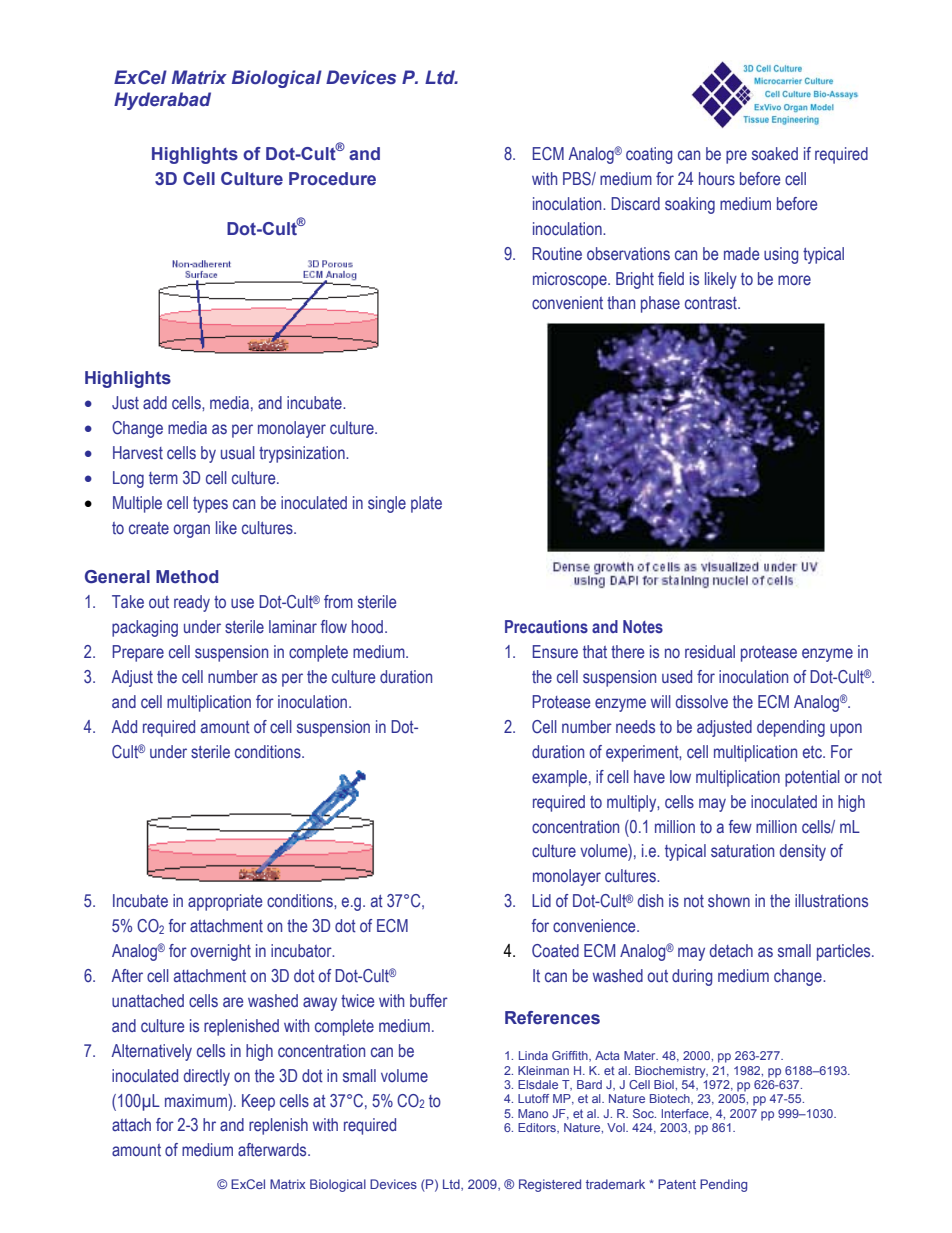 This screenshot has width=952, height=1233. What do you see at coordinates (332, 179) in the screenshot?
I see `Procedure` at bounding box center [332, 179].
